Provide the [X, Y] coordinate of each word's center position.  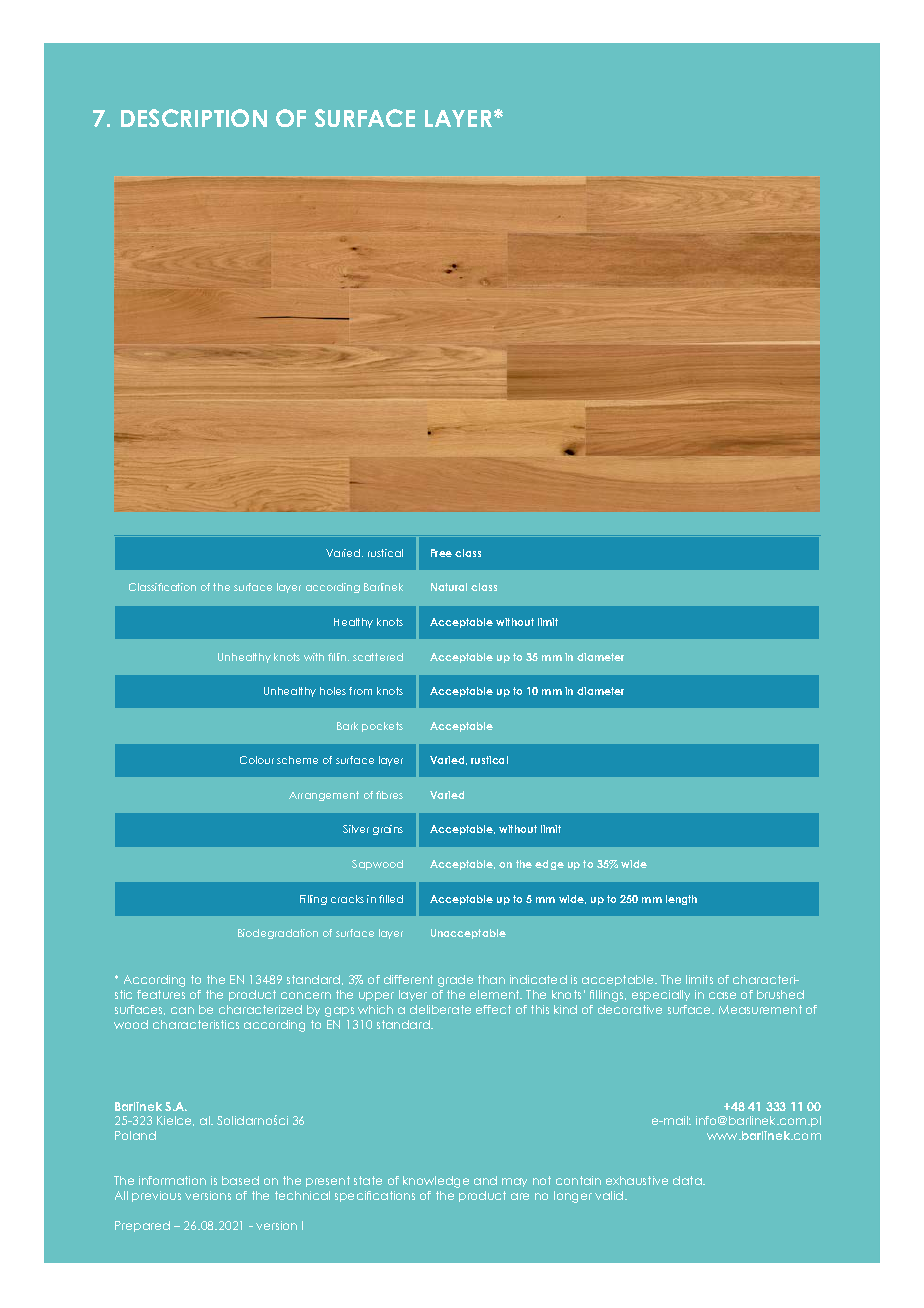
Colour [257, 760]
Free [441, 553]
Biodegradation [278, 934]
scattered [378, 657]
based [240, 1180]
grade [455, 981]
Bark [347, 726]
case [722, 995]
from [360, 691]
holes [333, 691]
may [514, 1182]
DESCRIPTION [194, 118]
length [681, 900]
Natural [449, 587]
